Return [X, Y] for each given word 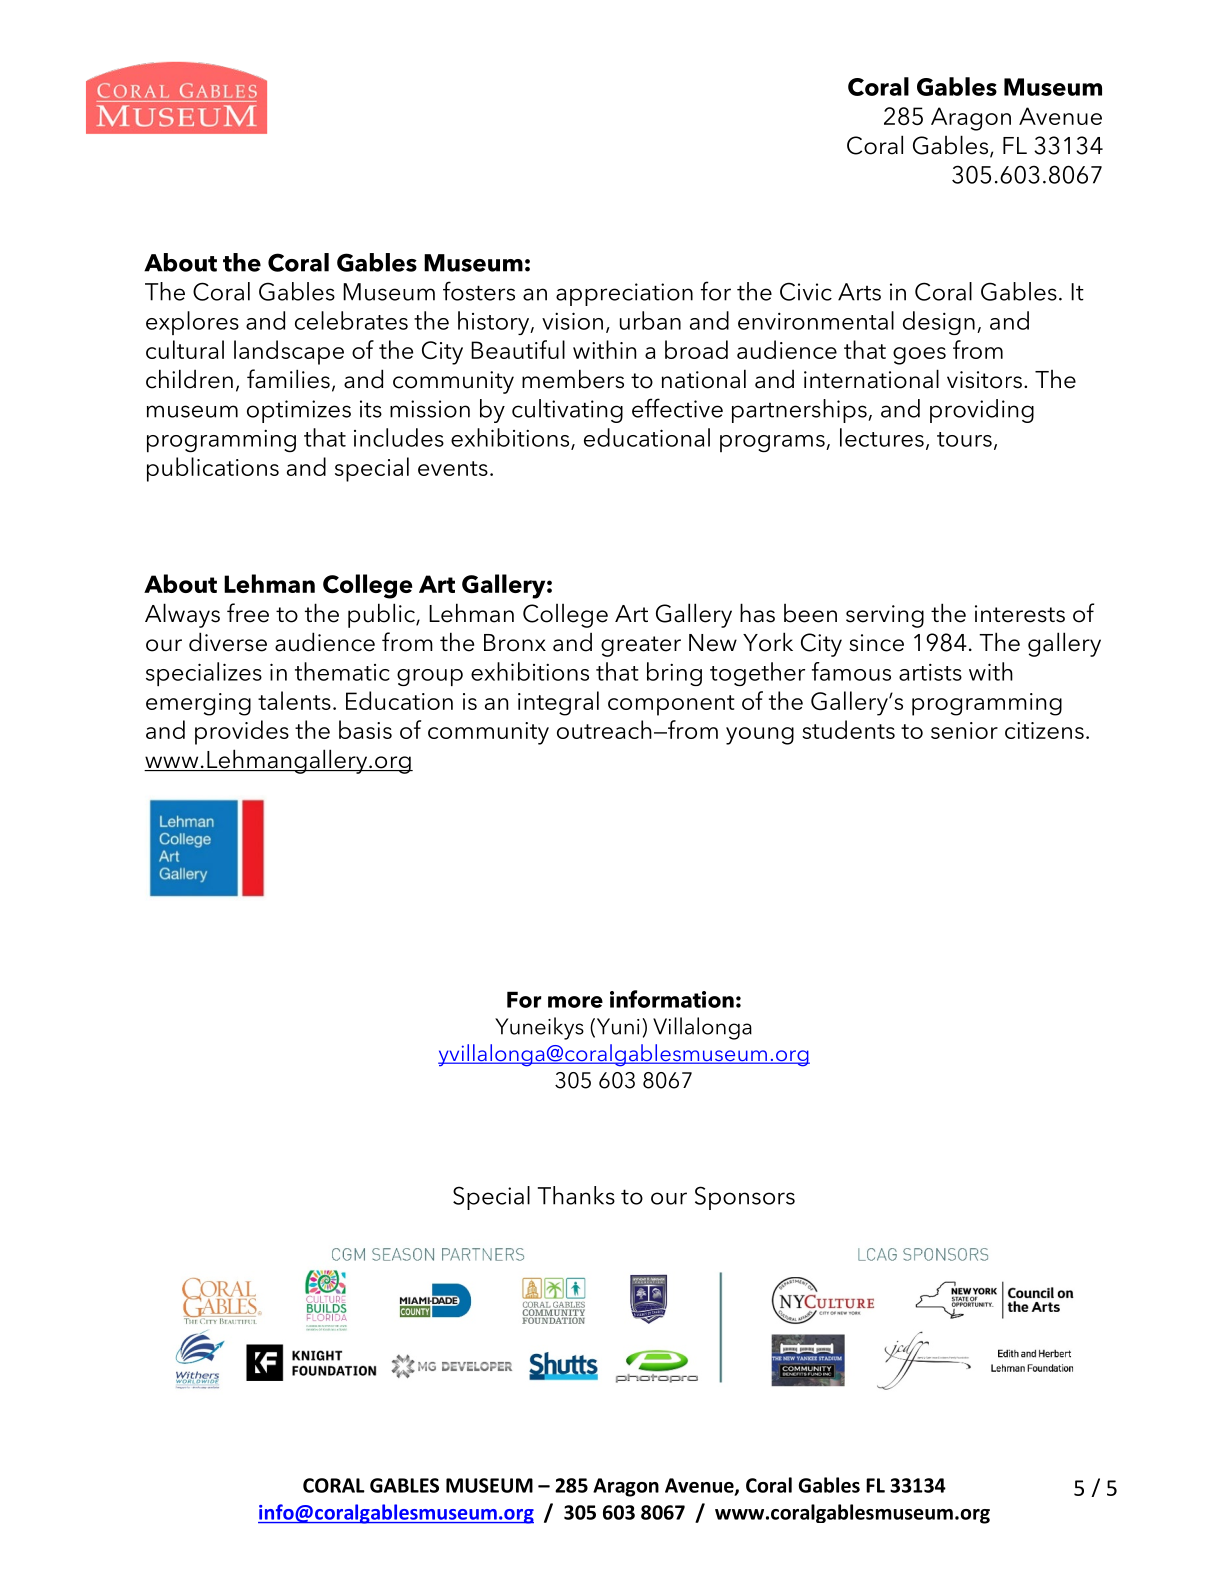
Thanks [576, 1195]
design [939, 323]
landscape [289, 352]
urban [650, 320]
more [575, 1002]
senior [964, 730]
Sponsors [745, 1198]
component [671, 705]
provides [242, 732]
